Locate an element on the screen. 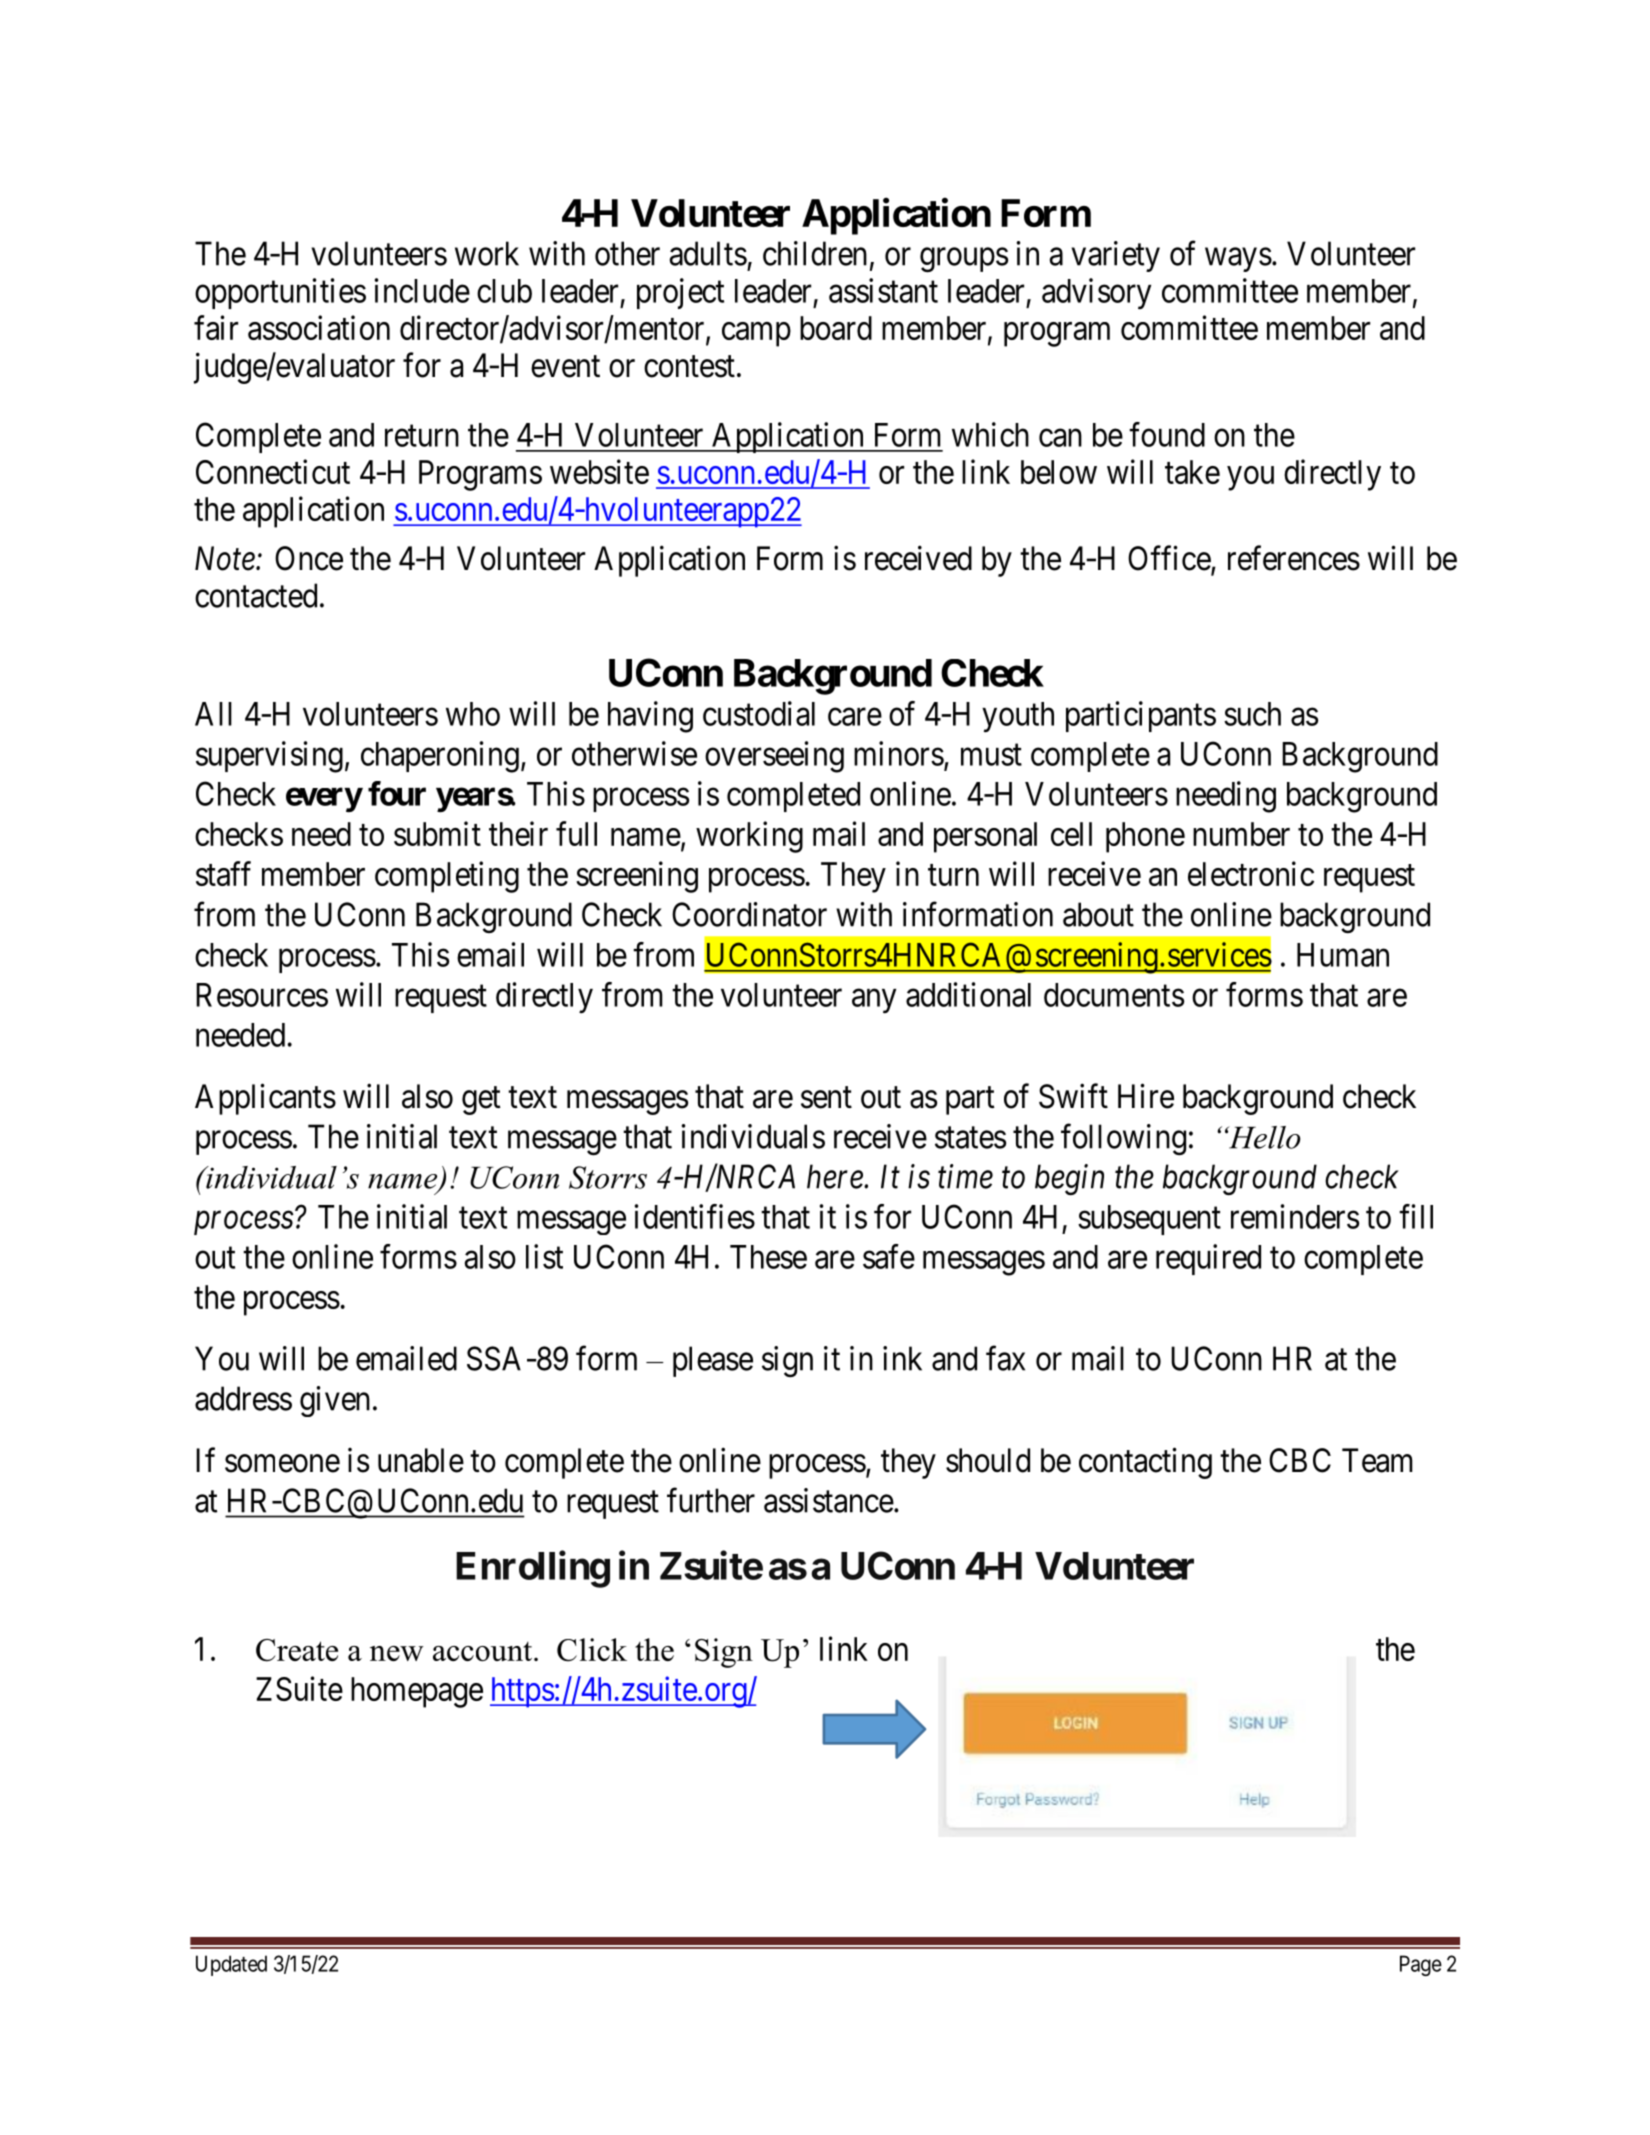 This screenshot has width=1650, height=2135. four is located at coordinates (397, 793).
